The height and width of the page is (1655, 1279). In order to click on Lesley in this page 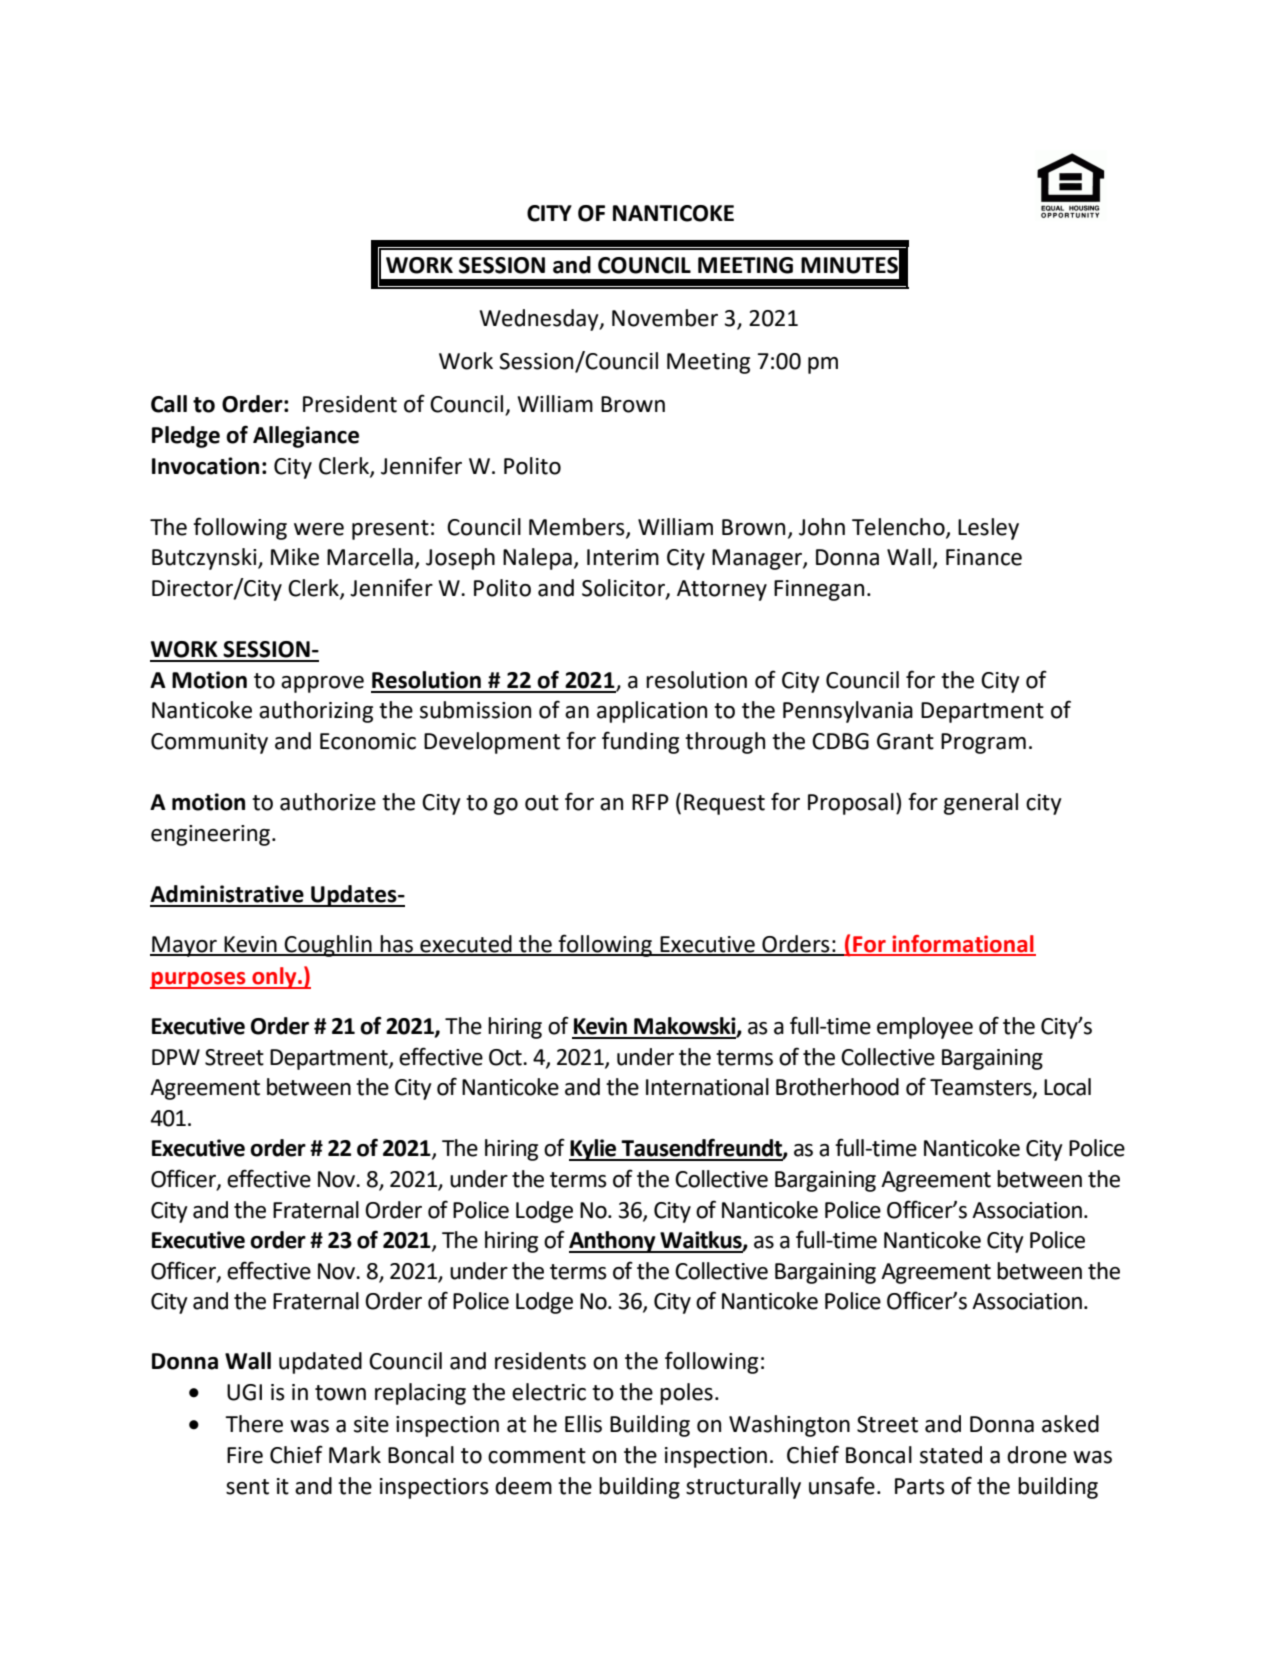, I will do `click(988, 529)`.
